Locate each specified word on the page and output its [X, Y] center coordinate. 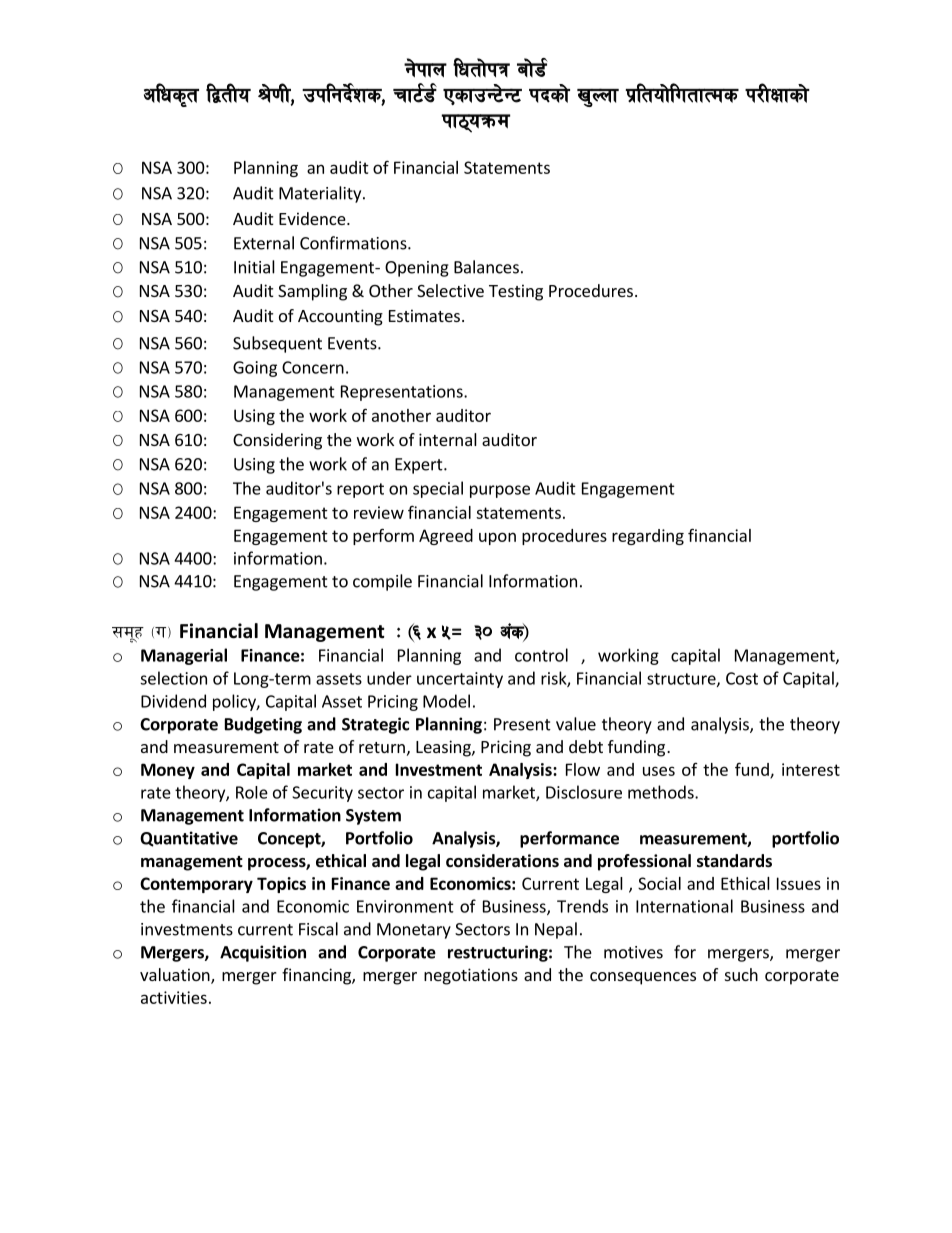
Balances [486, 267]
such [741, 974]
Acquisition [263, 953]
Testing [516, 292]
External [264, 243]
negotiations [471, 976]
